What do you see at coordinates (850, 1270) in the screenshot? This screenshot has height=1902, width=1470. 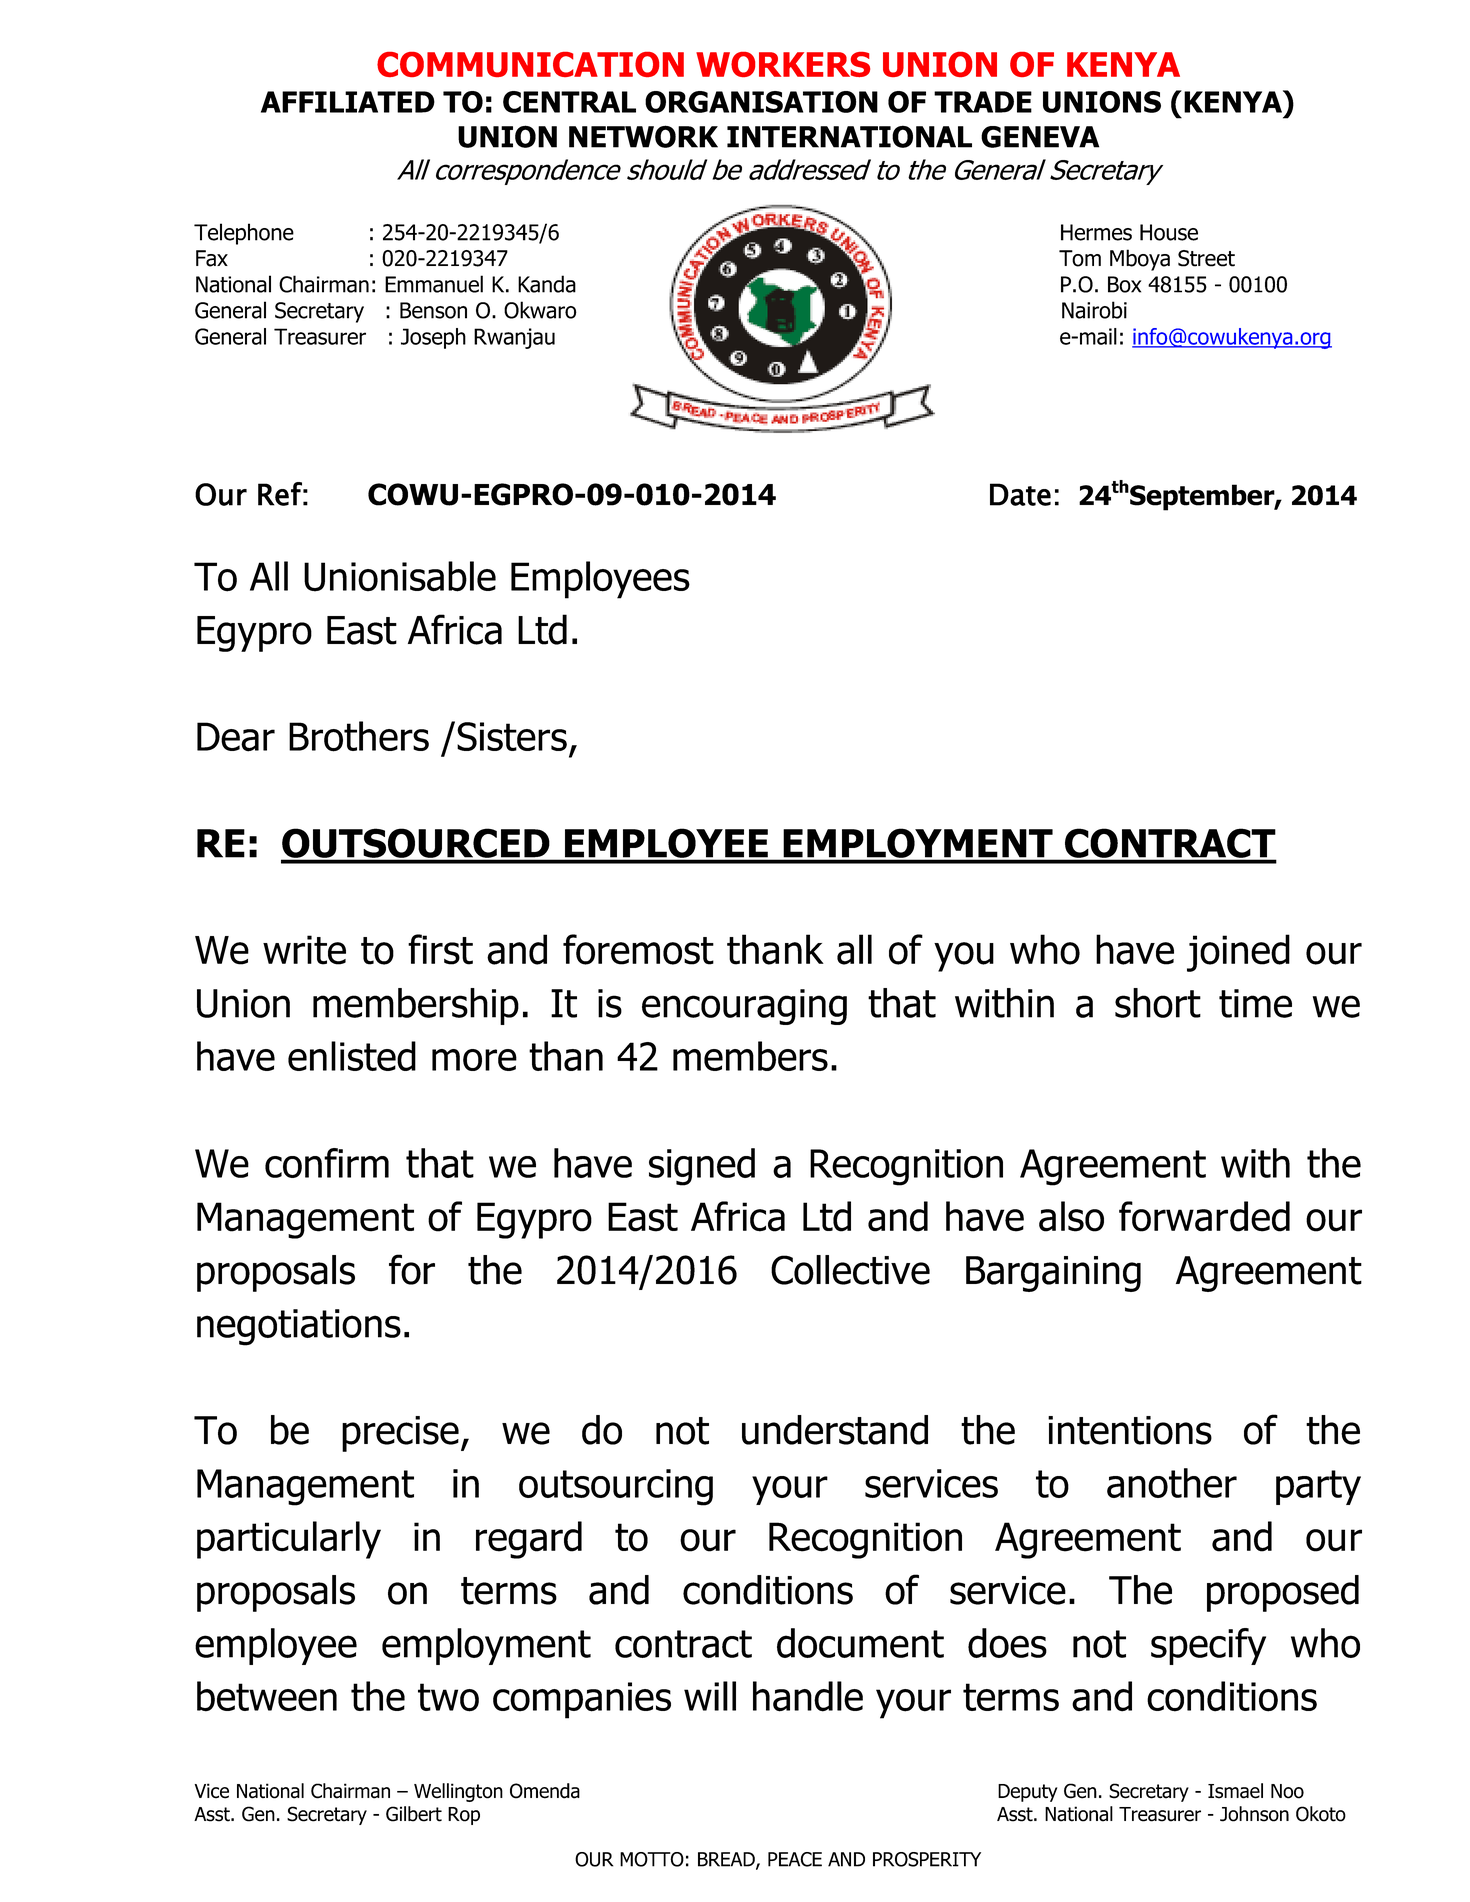 I see `Collective` at bounding box center [850, 1270].
